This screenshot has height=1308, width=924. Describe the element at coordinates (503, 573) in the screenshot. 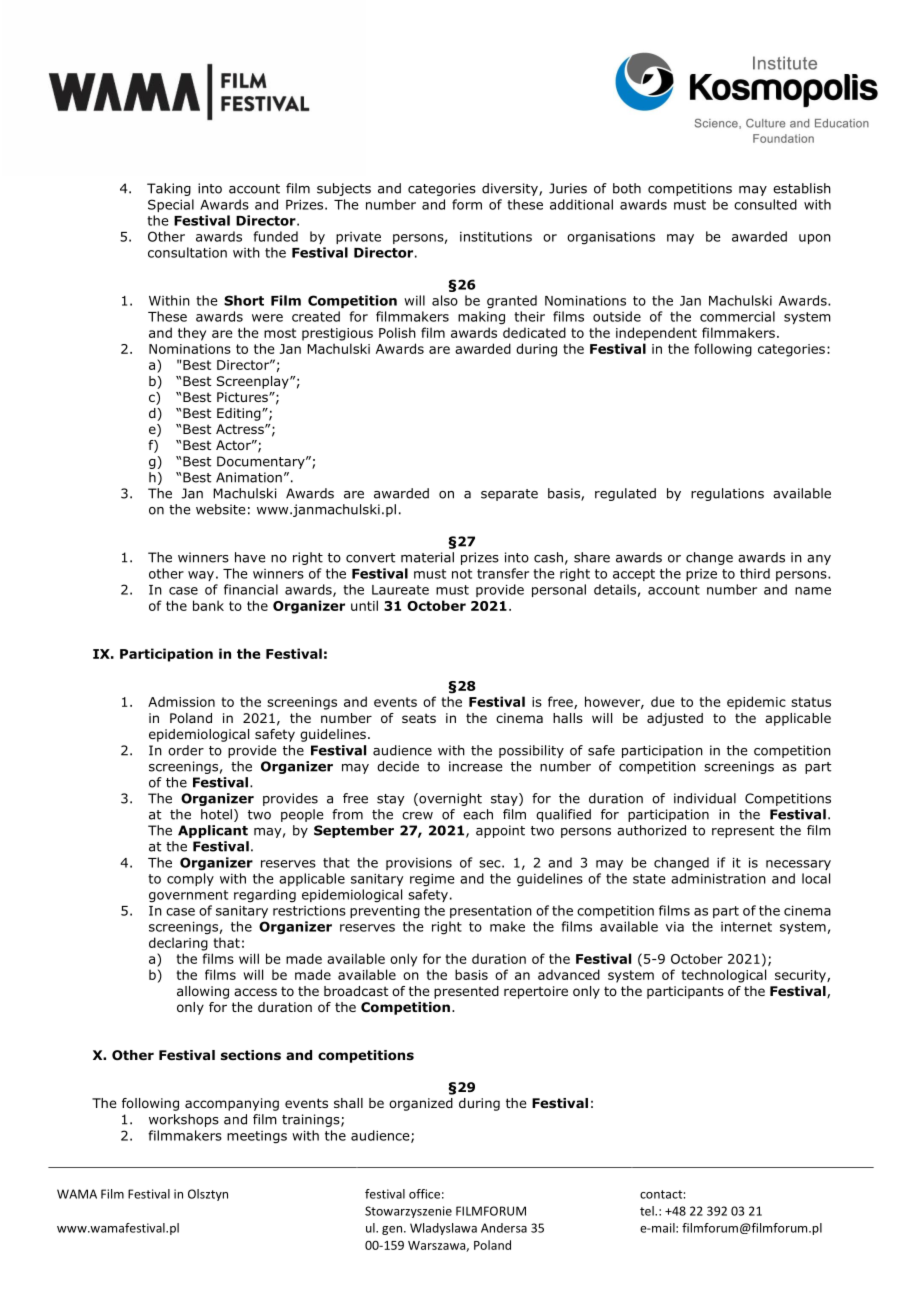

I see `transfer` at that location.
